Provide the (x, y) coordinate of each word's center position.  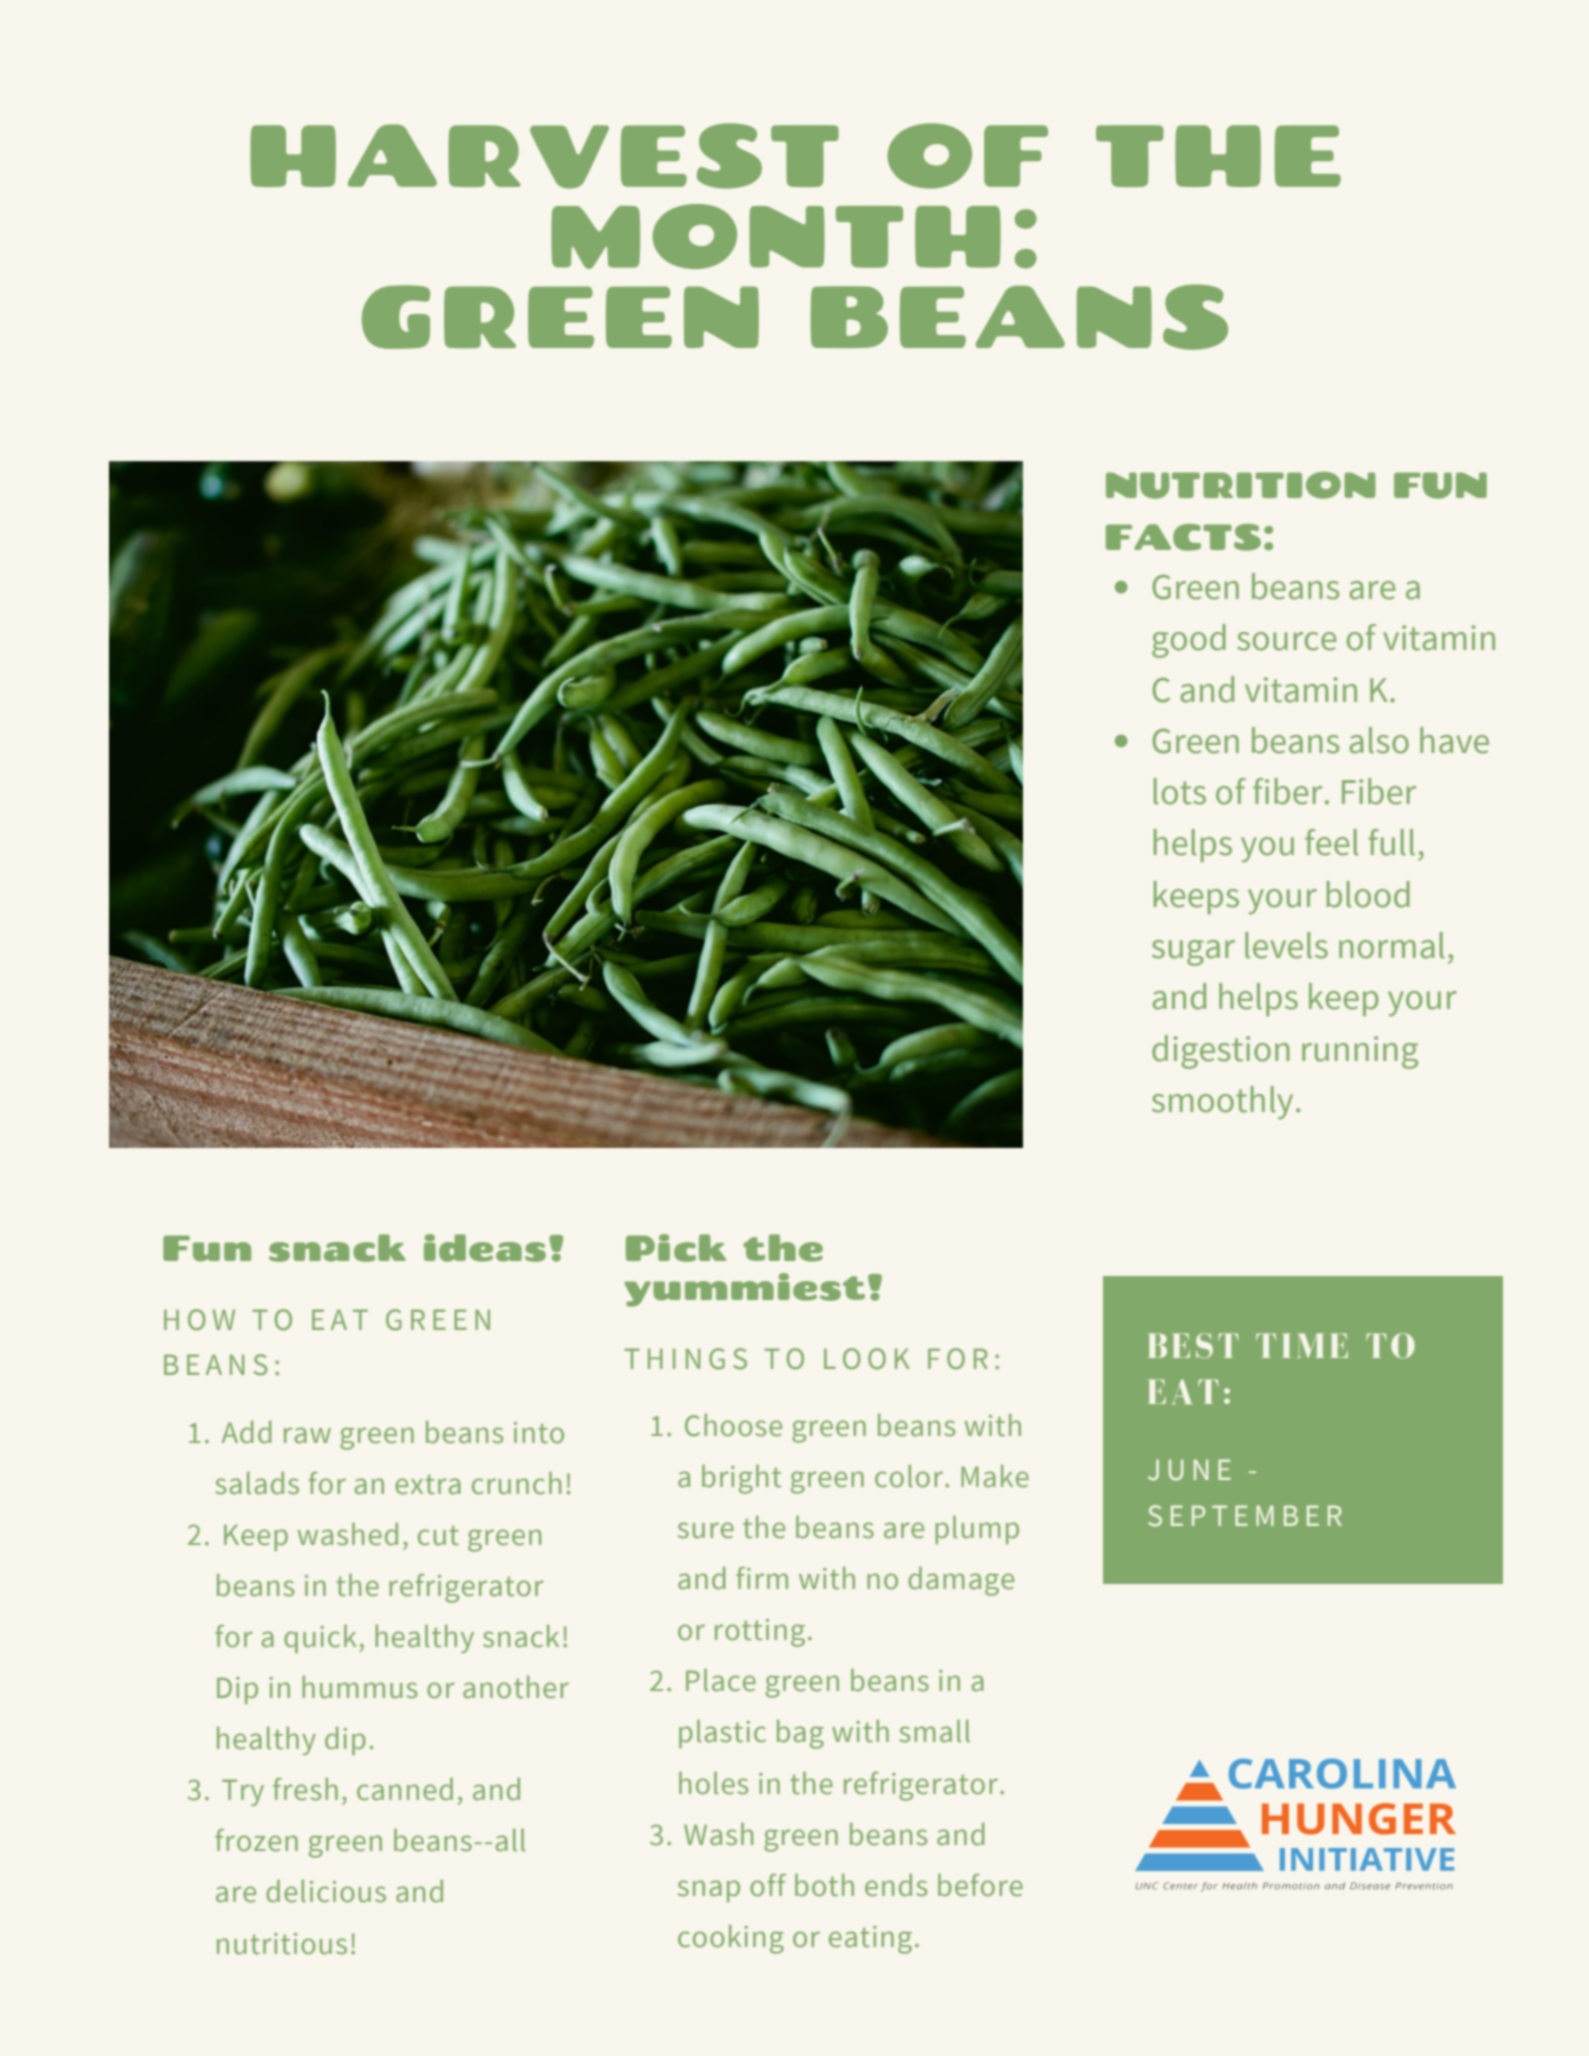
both (824, 1885)
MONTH (776, 236)
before (980, 1885)
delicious (326, 1891)
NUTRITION (1241, 485)
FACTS (1183, 537)
